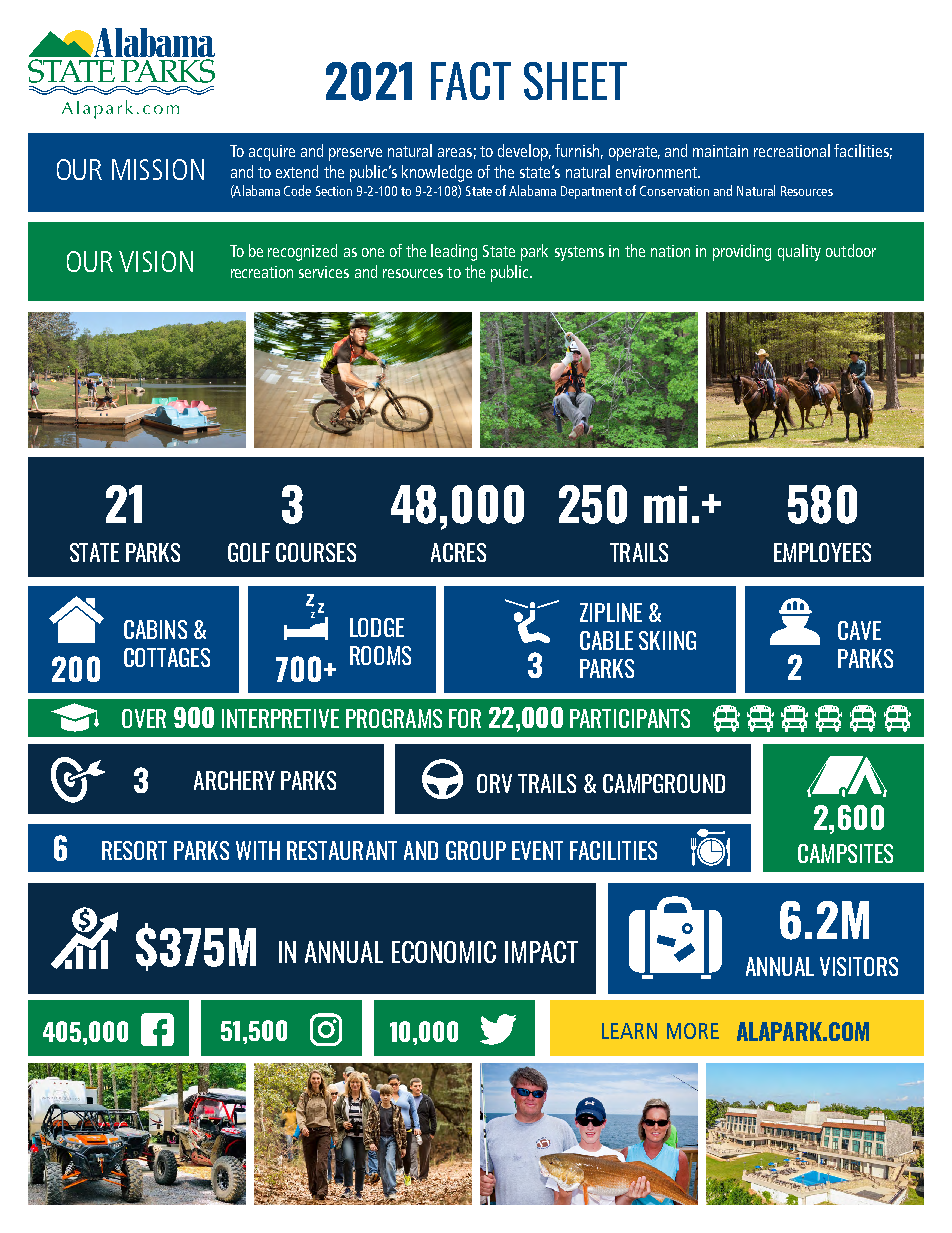 The image size is (952, 1233). What do you see at coordinates (471, 81) in the page?
I see `FACT` at bounding box center [471, 81].
